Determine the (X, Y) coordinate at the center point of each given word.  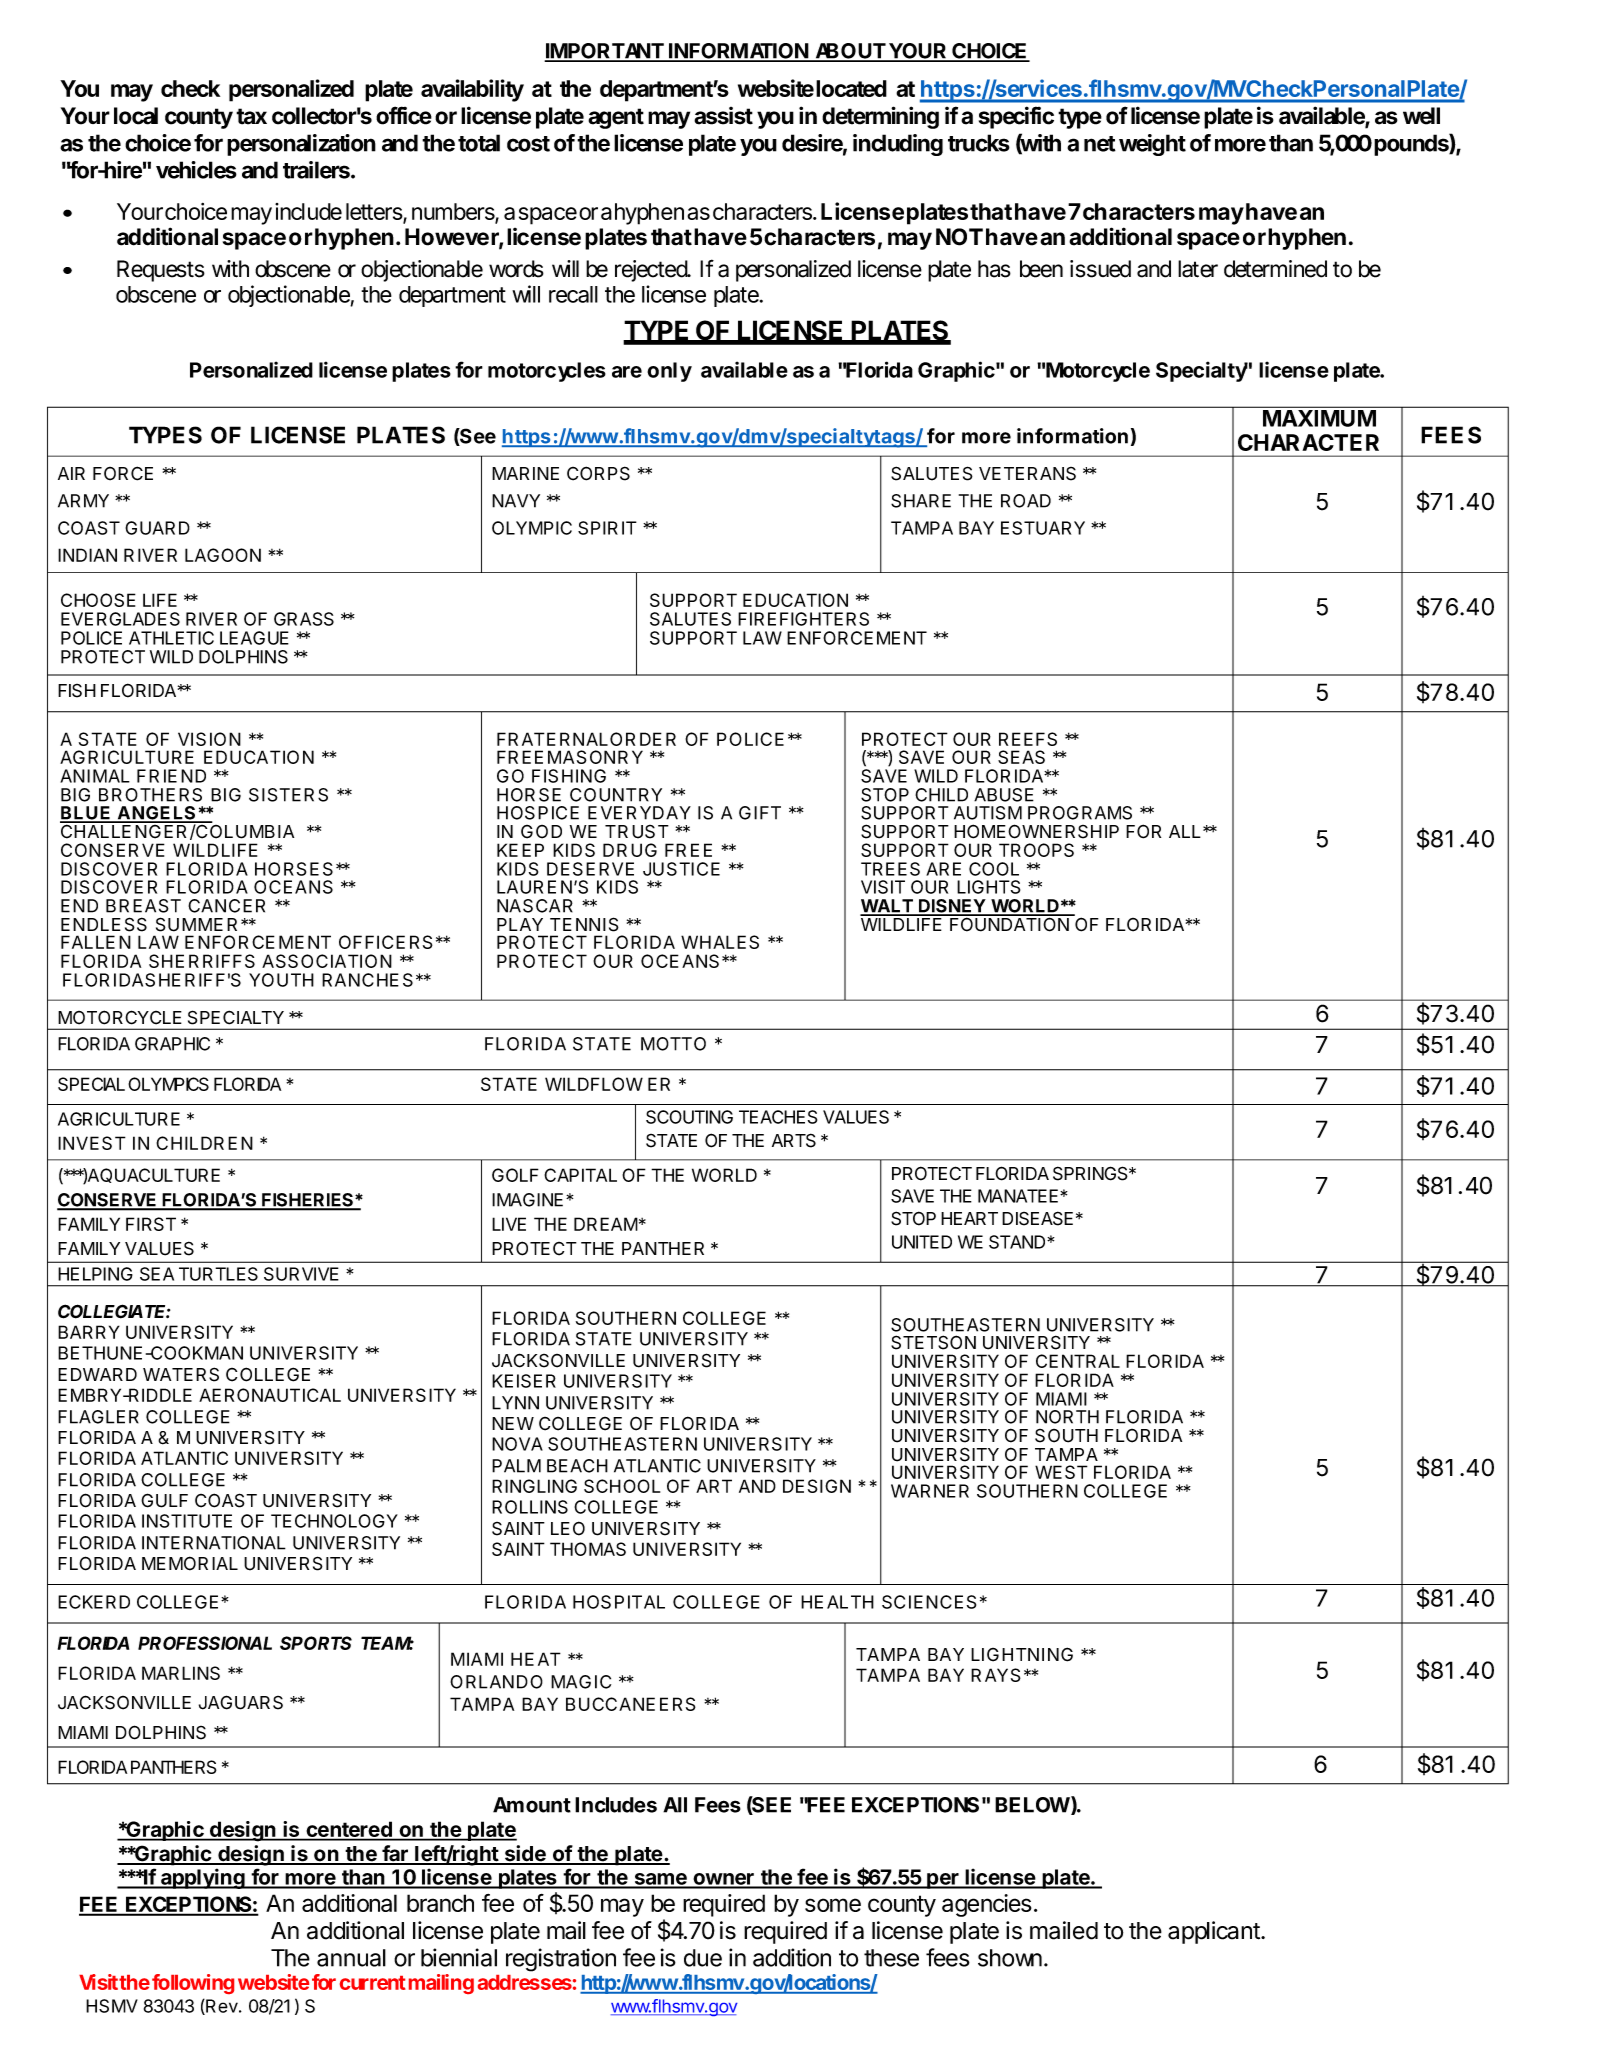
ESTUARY (1043, 528)
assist (723, 116)
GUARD (157, 528)
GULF (164, 1500)
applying (203, 1878)
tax (251, 116)
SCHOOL (622, 1486)
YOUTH (281, 980)
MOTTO (673, 1044)
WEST (1061, 1472)
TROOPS (1036, 850)
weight (1152, 145)
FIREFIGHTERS (803, 619)
